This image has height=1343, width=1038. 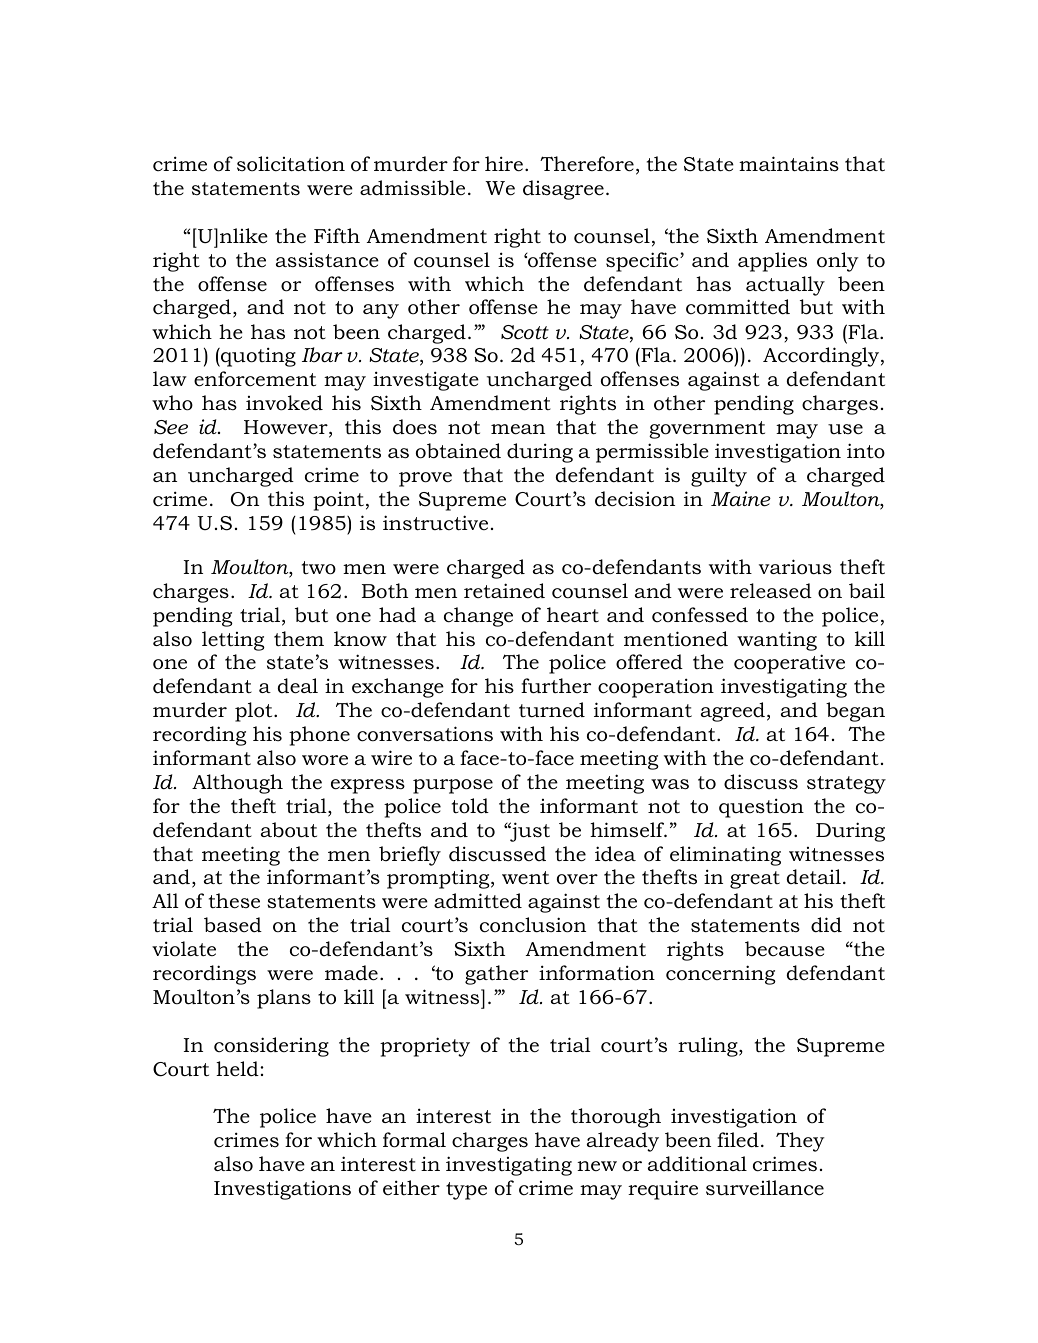 What do you see at coordinates (738, 307) in the image?
I see `committed` at bounding box center [738, 307].
